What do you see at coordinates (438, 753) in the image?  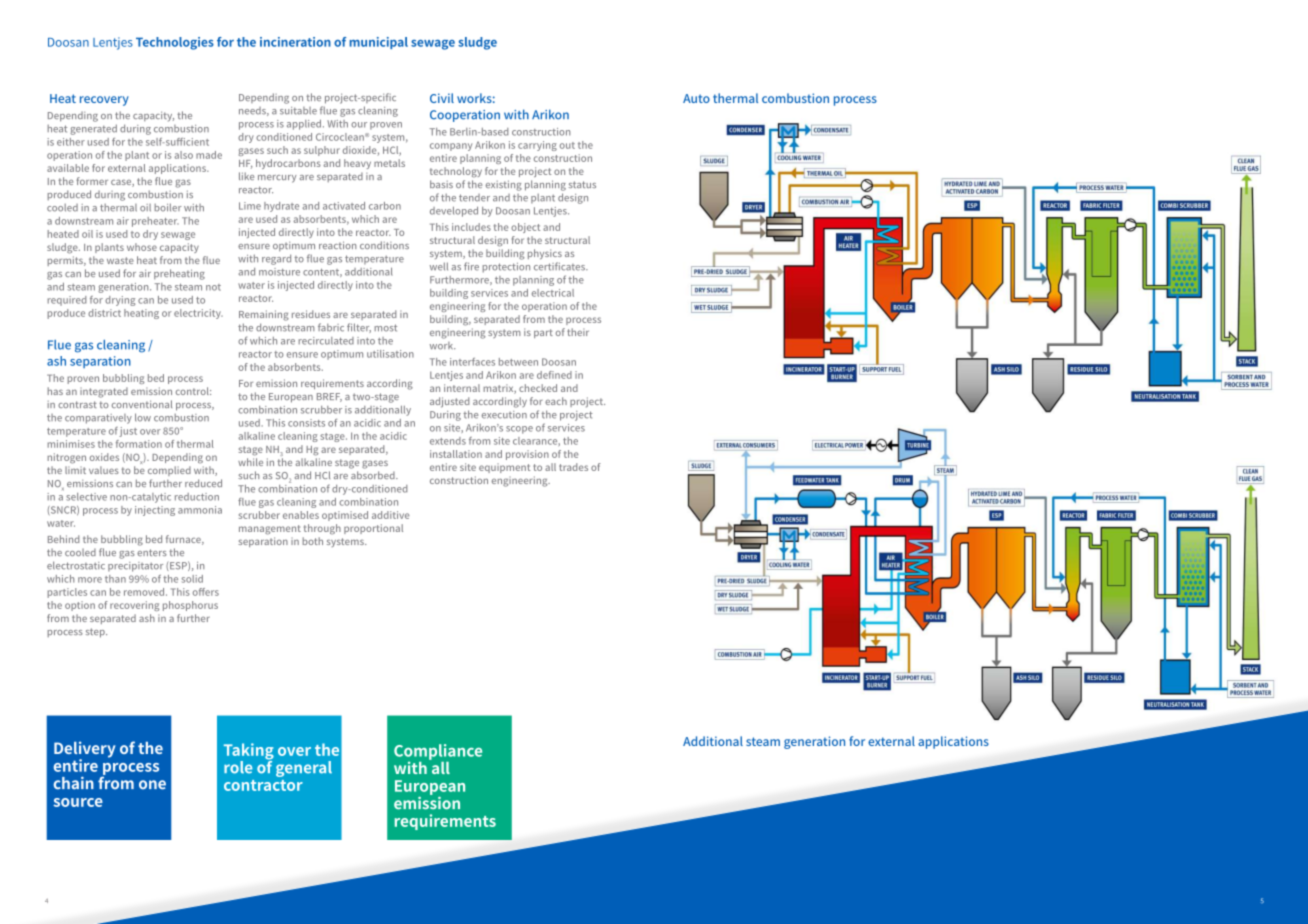 I see `Compliance` at bounding box center [438, 753].
